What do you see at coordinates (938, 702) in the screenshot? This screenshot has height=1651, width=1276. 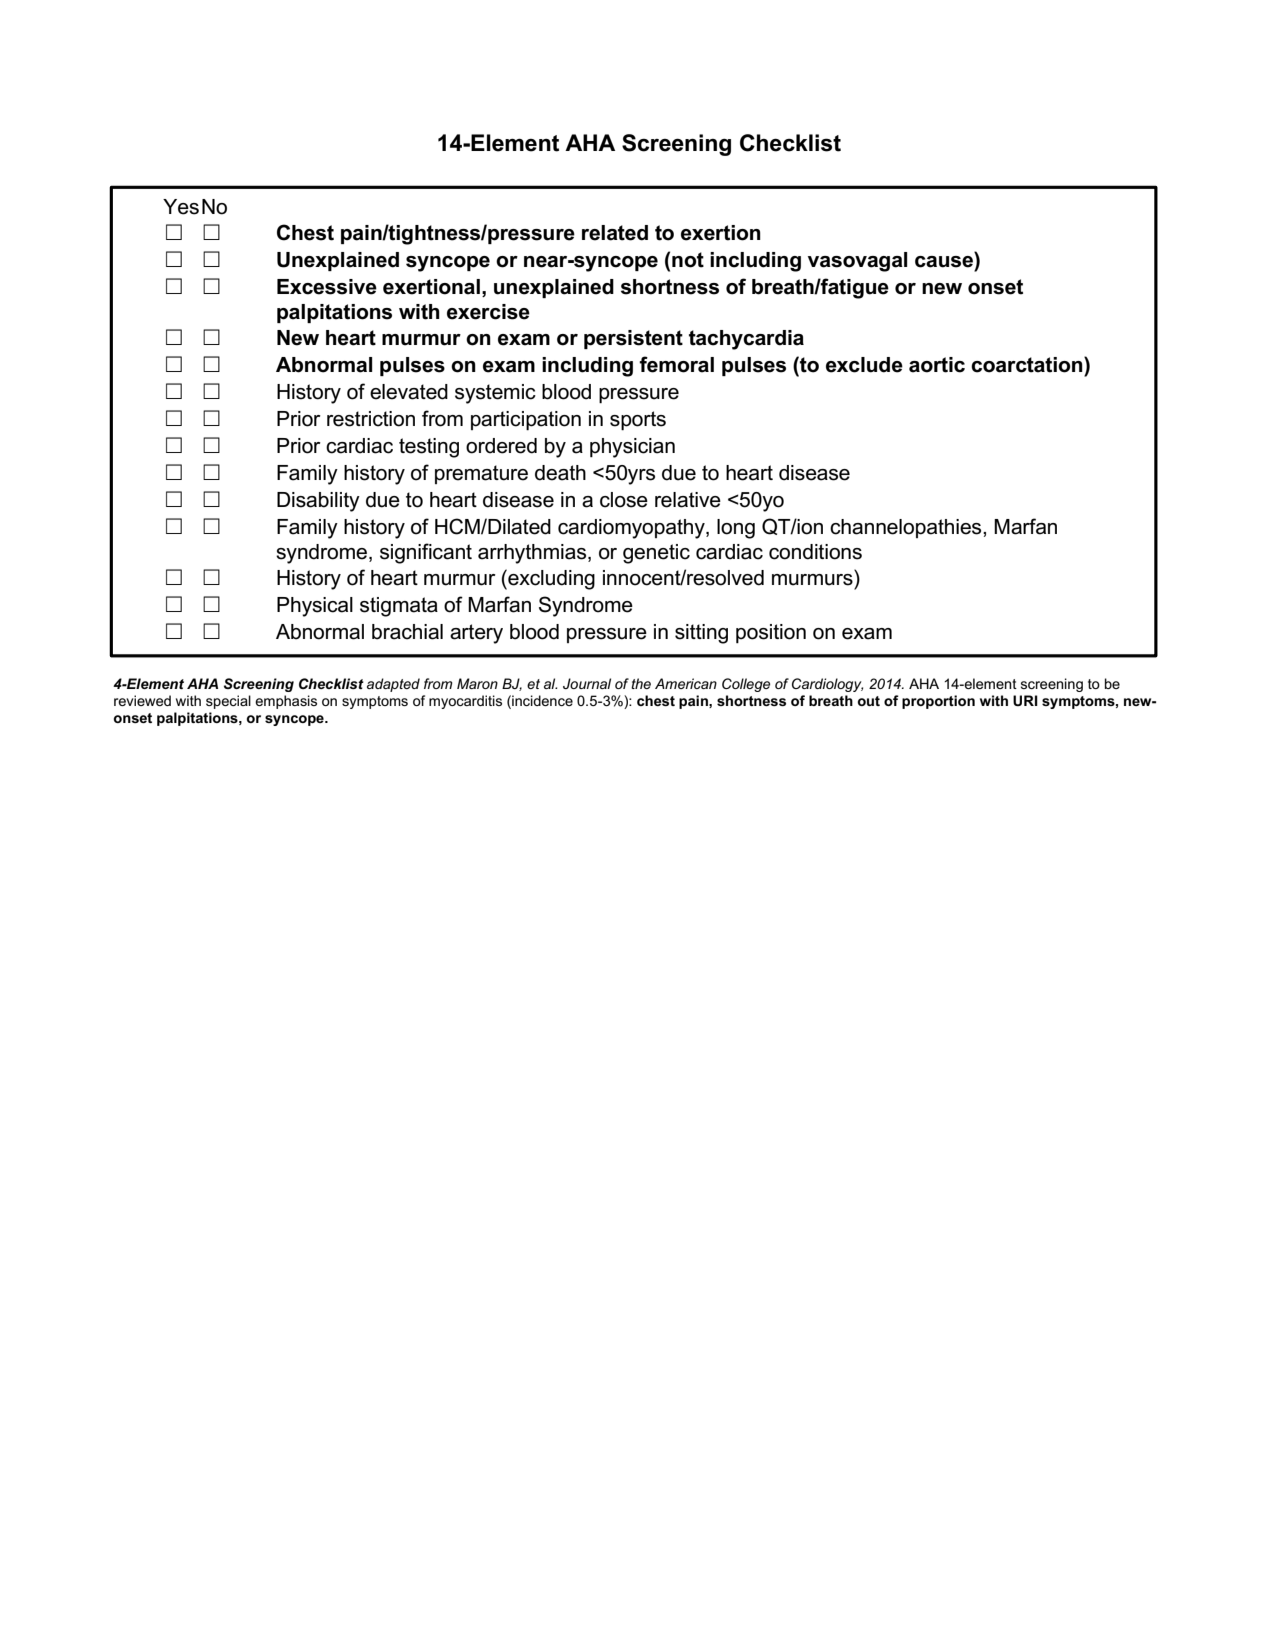 I see `proportion` at bounding box center [938, 702].
